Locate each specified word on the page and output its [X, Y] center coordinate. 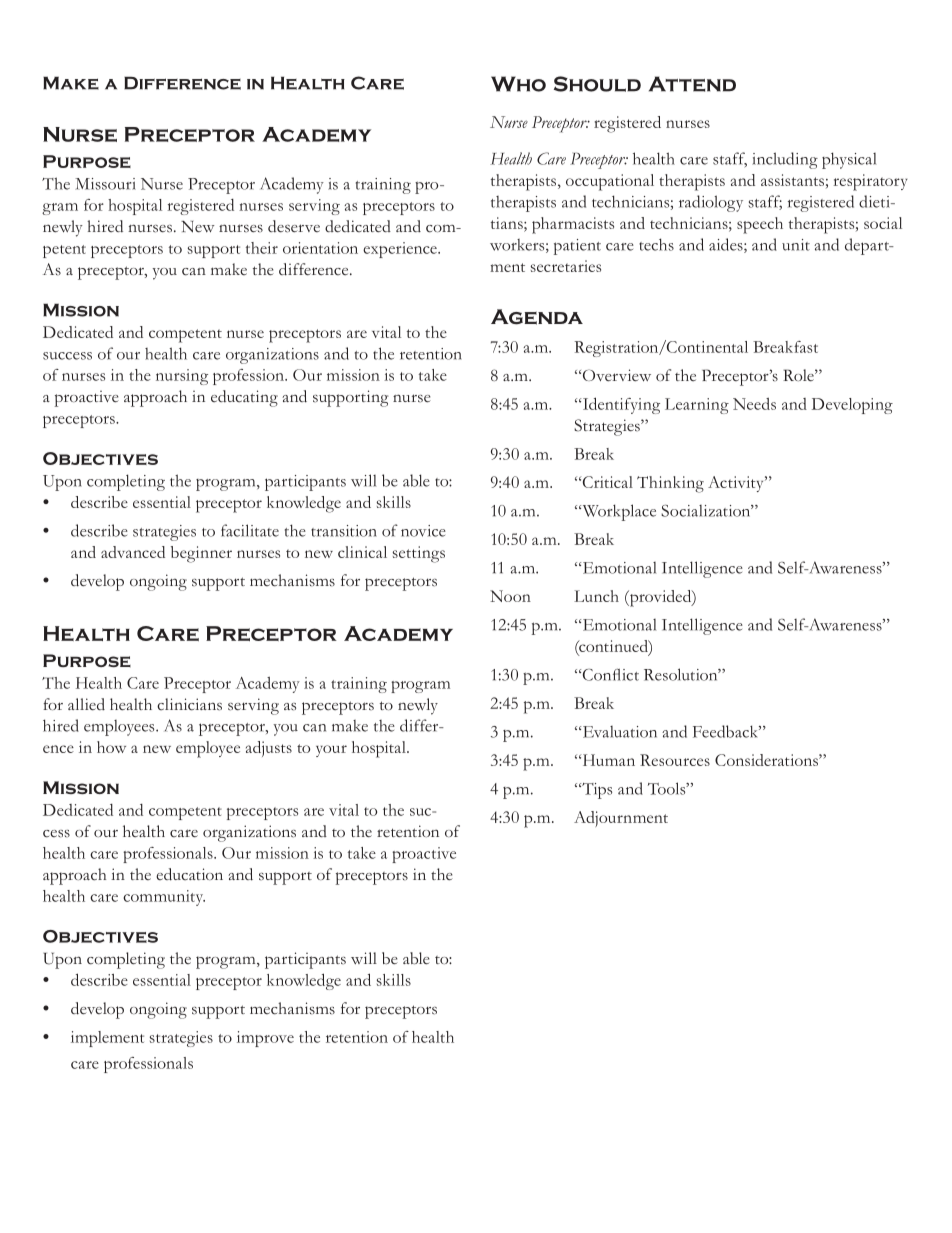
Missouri [105, 184]
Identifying [620, 405]
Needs [754, 404]
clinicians [189, 704]
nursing [182, 377]
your [331, 751]
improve [265, 1039]
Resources [675, 760]
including [785, 160]
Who [518, 84]
